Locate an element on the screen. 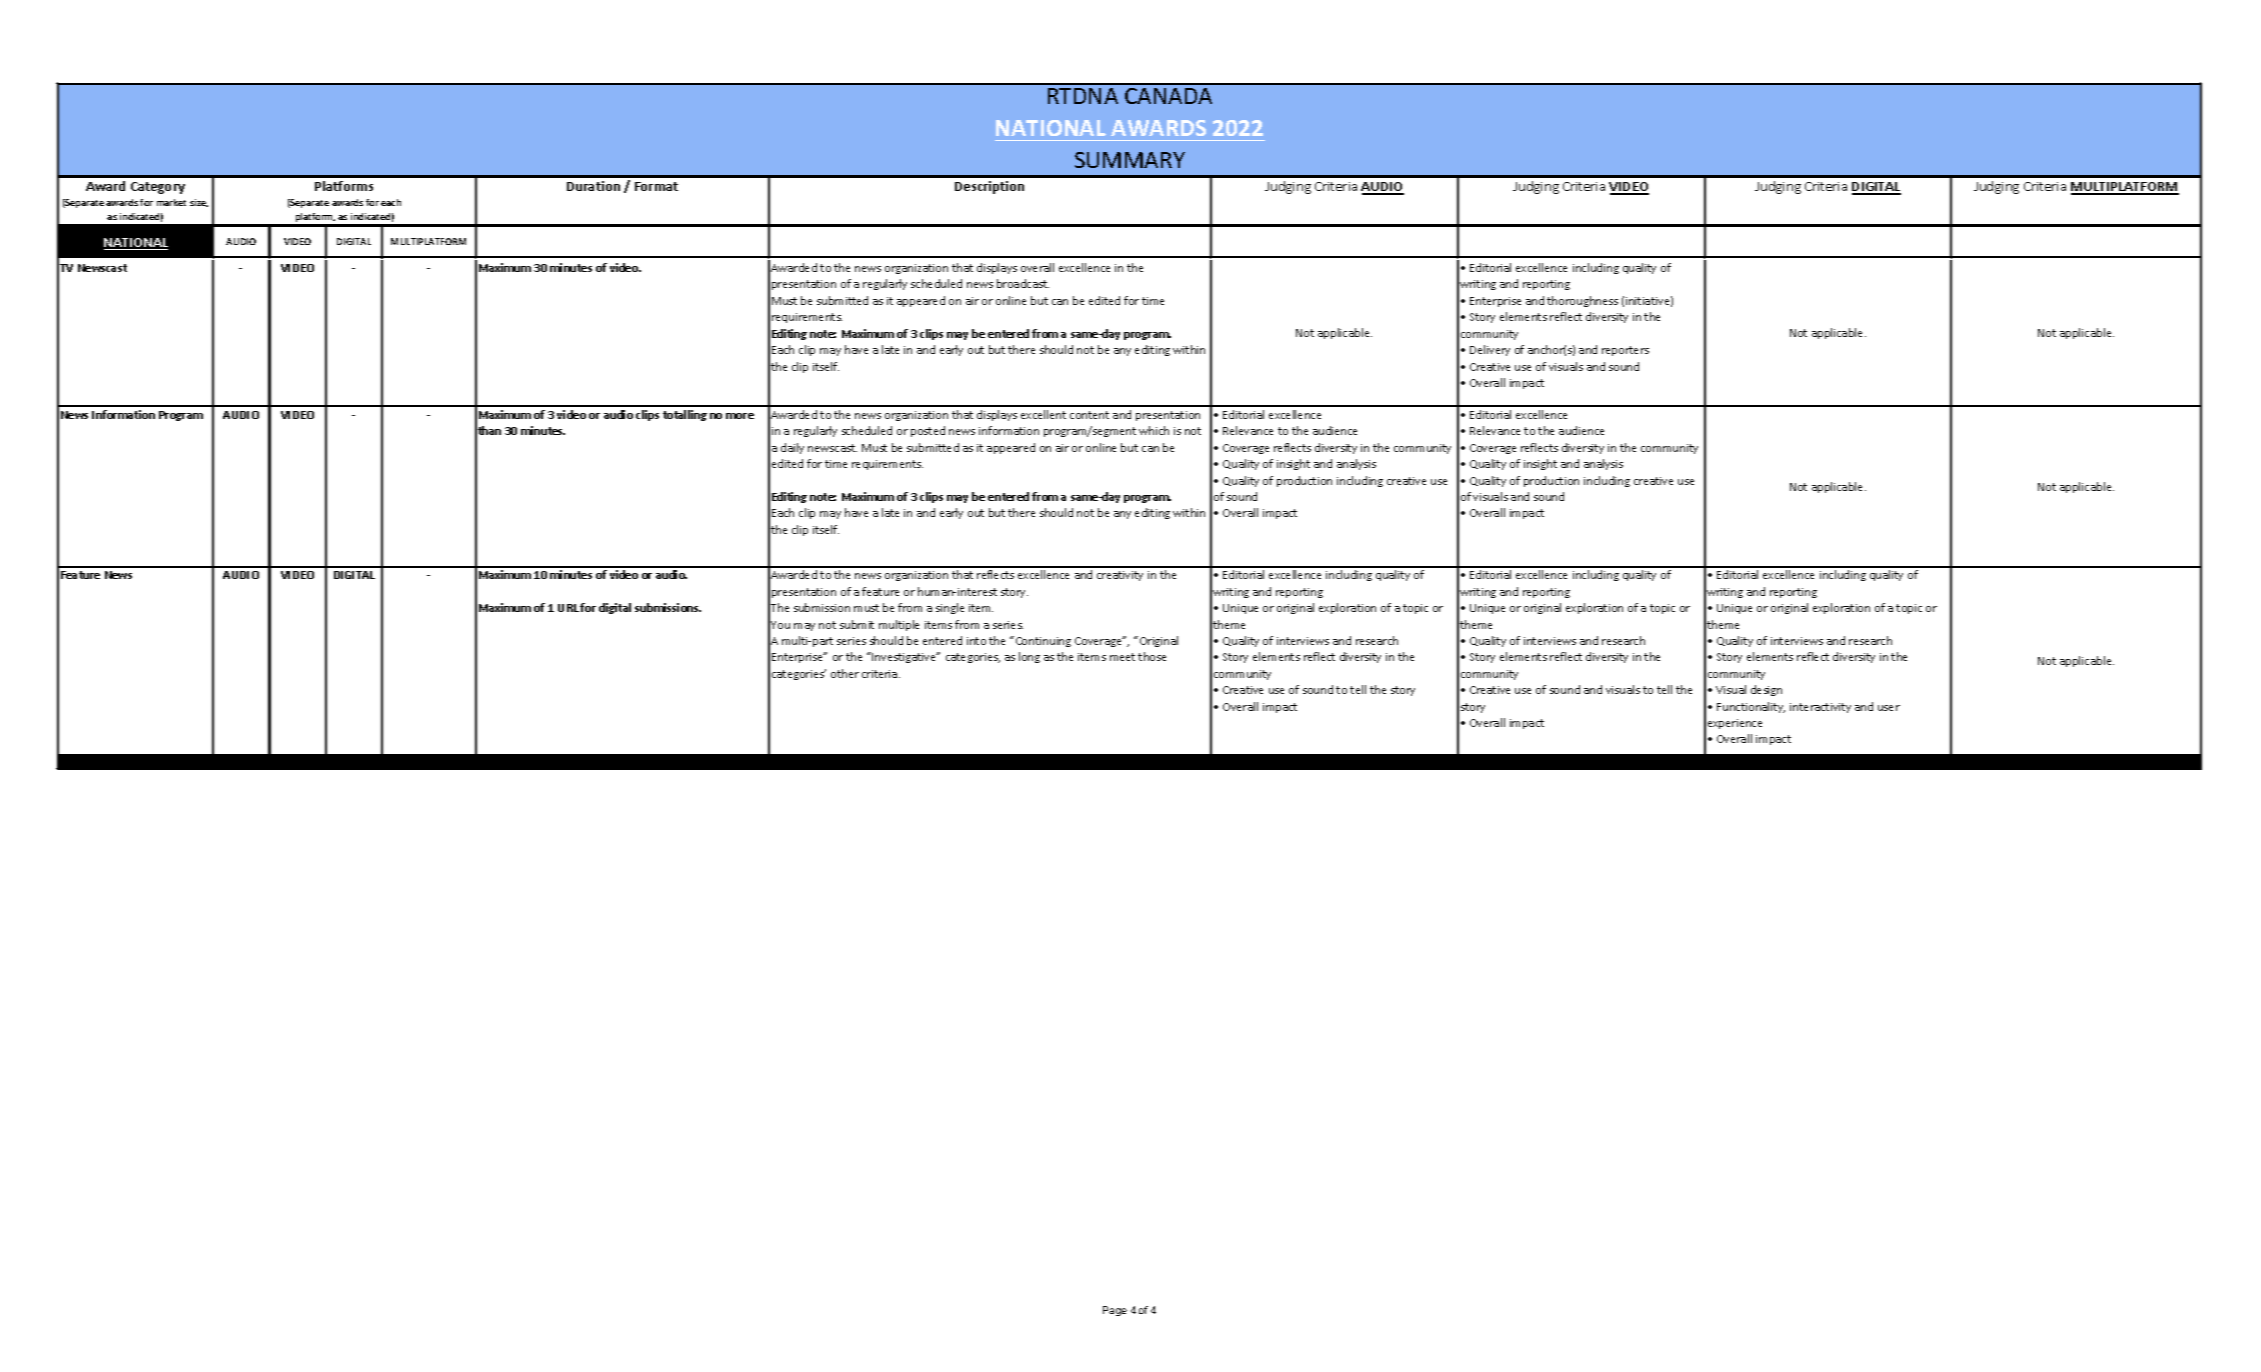 The image size is (2261, 1372). SUMMARY is located at coordinates (1130, 160).
